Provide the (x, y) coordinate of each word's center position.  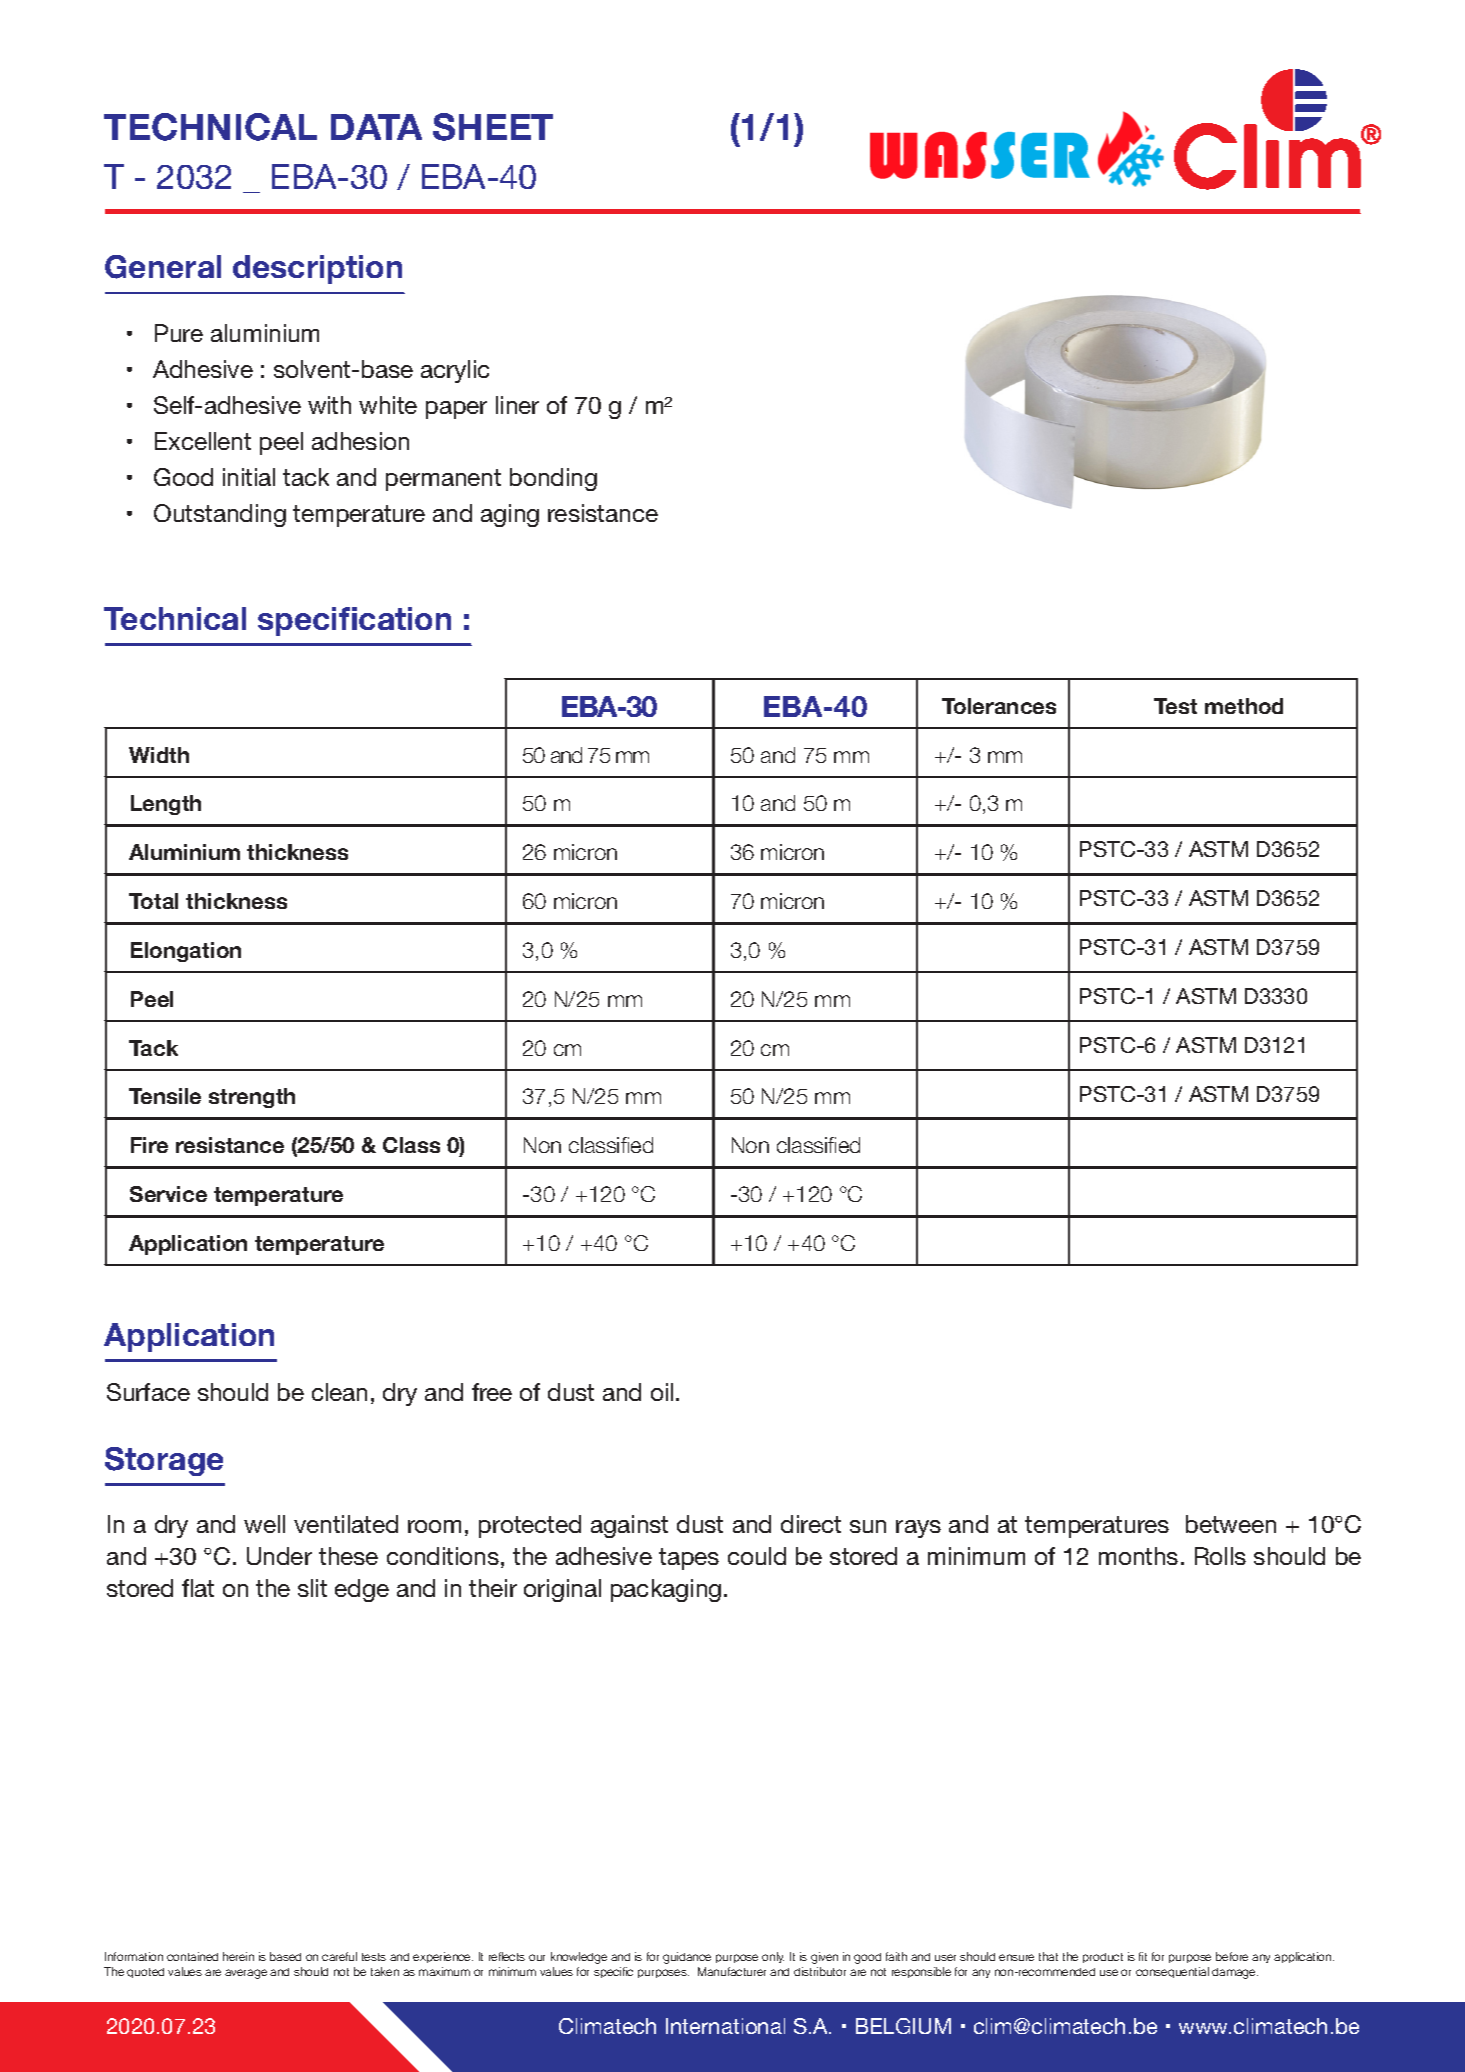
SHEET (493, 127)
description (317, 269)
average (246, 1974)
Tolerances (999, 706)
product (1103, 1958)
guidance (687, 1958)
